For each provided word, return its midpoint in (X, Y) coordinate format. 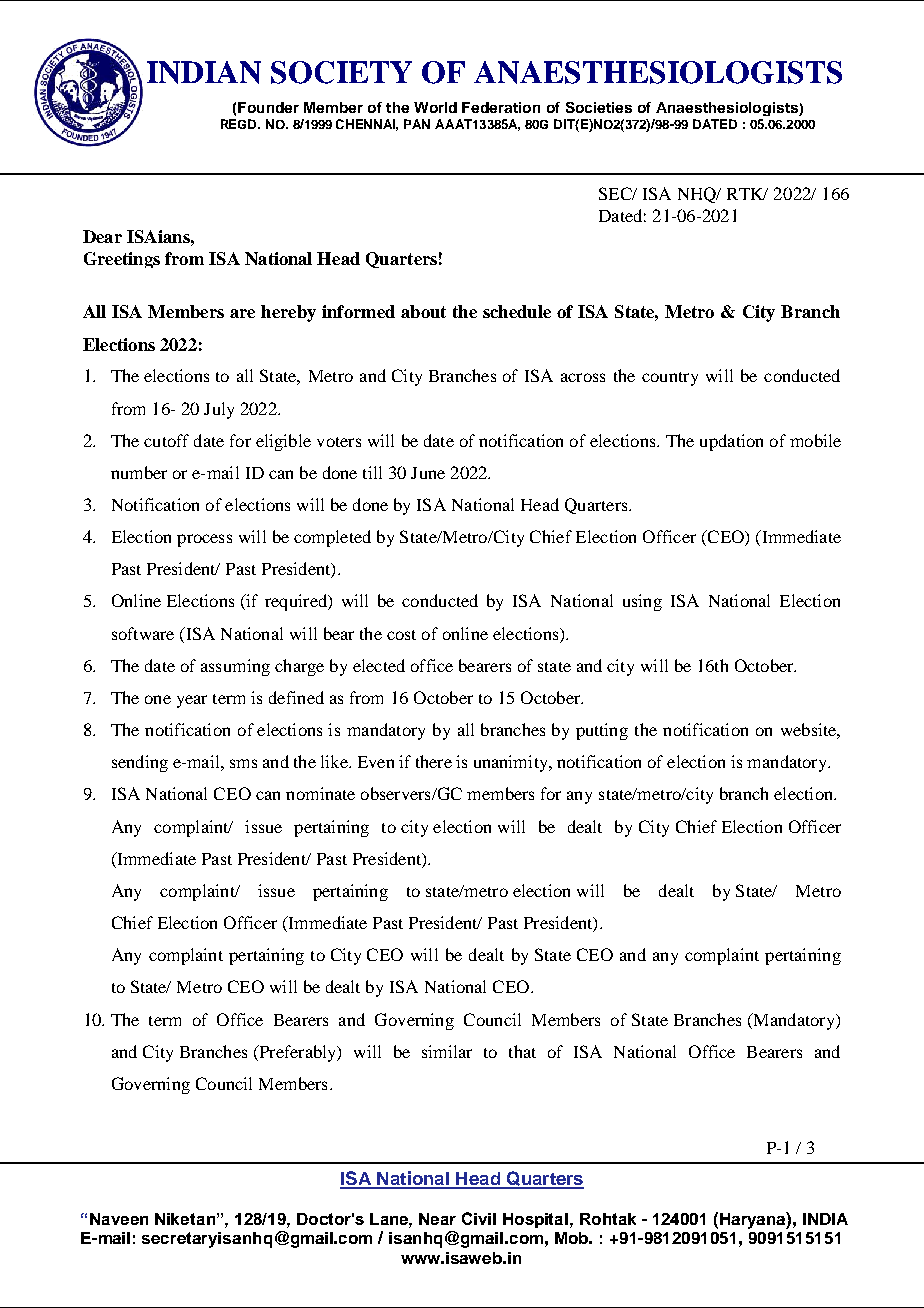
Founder (268, 107)
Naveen (119, 1219)
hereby (288, 313)
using (642, 602)
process (204, 540)
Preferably (298, 1053)
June (428, 473)
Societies (599, 107)
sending (140, 763)
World (435, 107)
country (670, 379)
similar (447, 1051)
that (522, 1051)
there (434, 761)
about (423, 311)
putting (602, 731)
